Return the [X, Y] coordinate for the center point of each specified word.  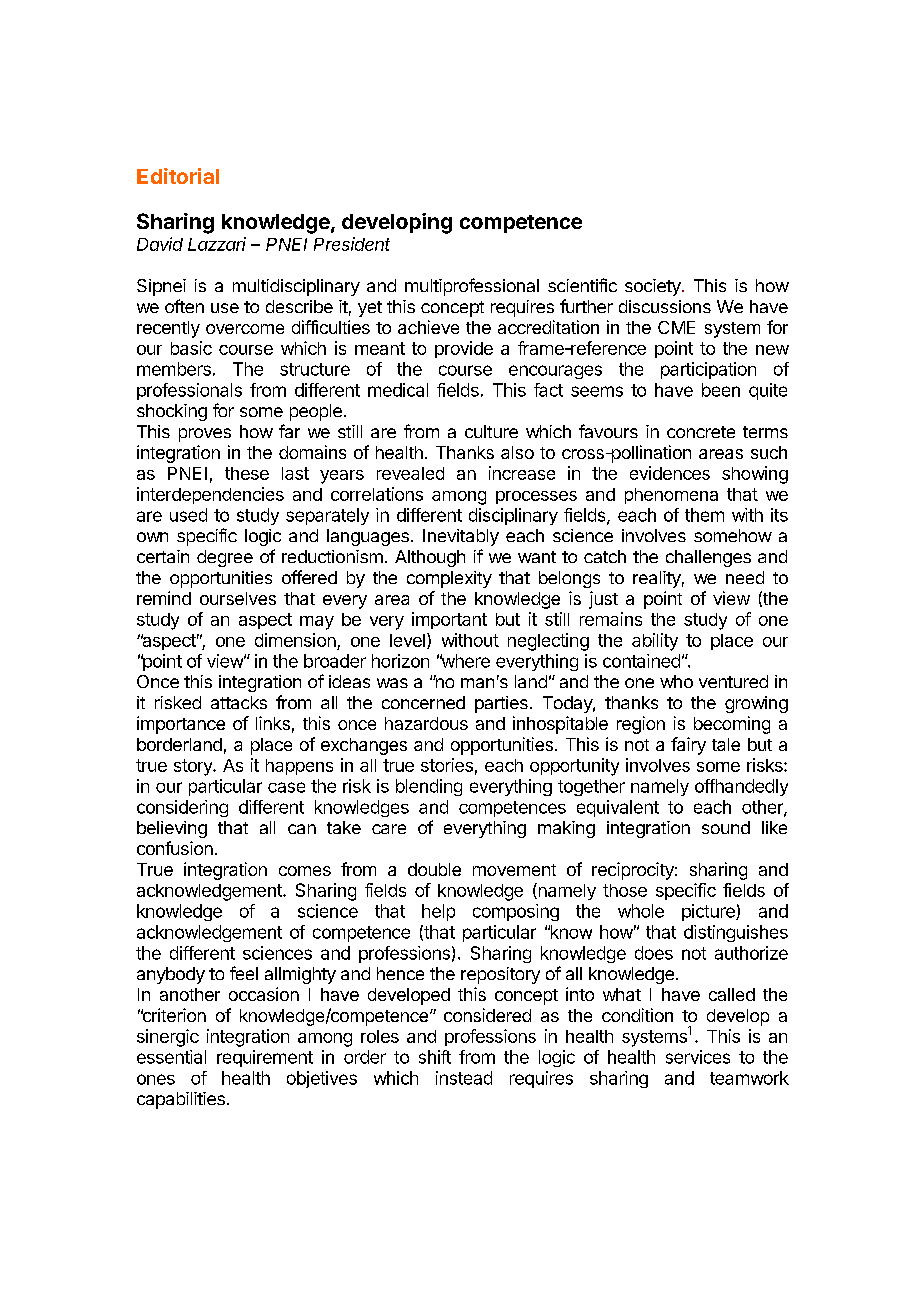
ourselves [238, 598]
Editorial [178, 176]
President [352, 244]
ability [655, 642]
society [654, 287]
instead [464, 1078]
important [449, 620]
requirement [265, 1058]
